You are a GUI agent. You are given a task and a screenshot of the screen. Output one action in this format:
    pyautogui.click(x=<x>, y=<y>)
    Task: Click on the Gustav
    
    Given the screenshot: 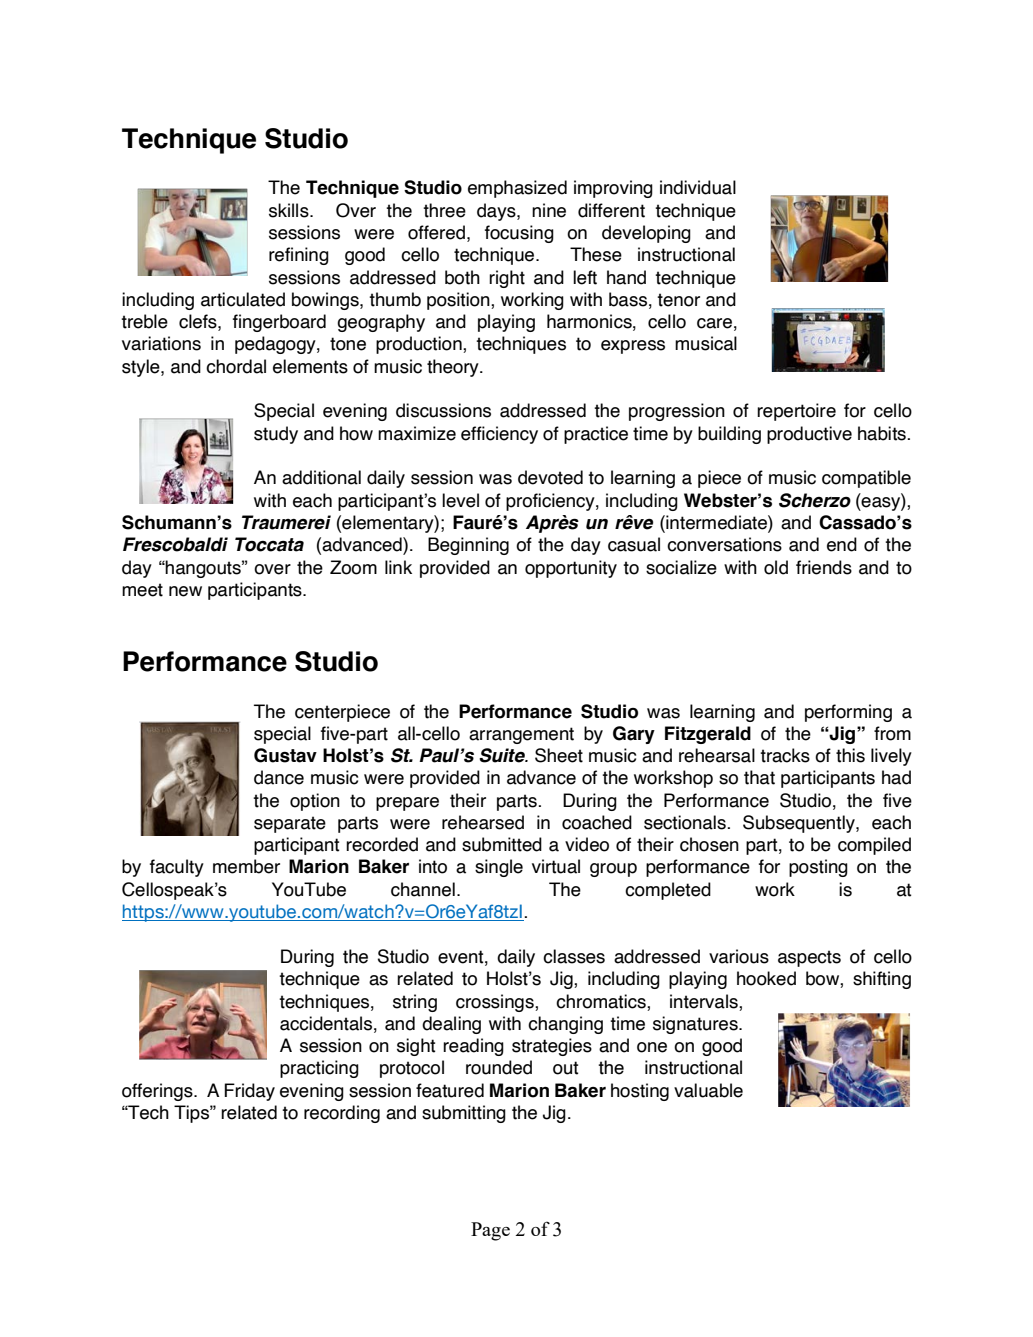 What is the action you would take?
    pyautogui.click(x=285, y=755)
